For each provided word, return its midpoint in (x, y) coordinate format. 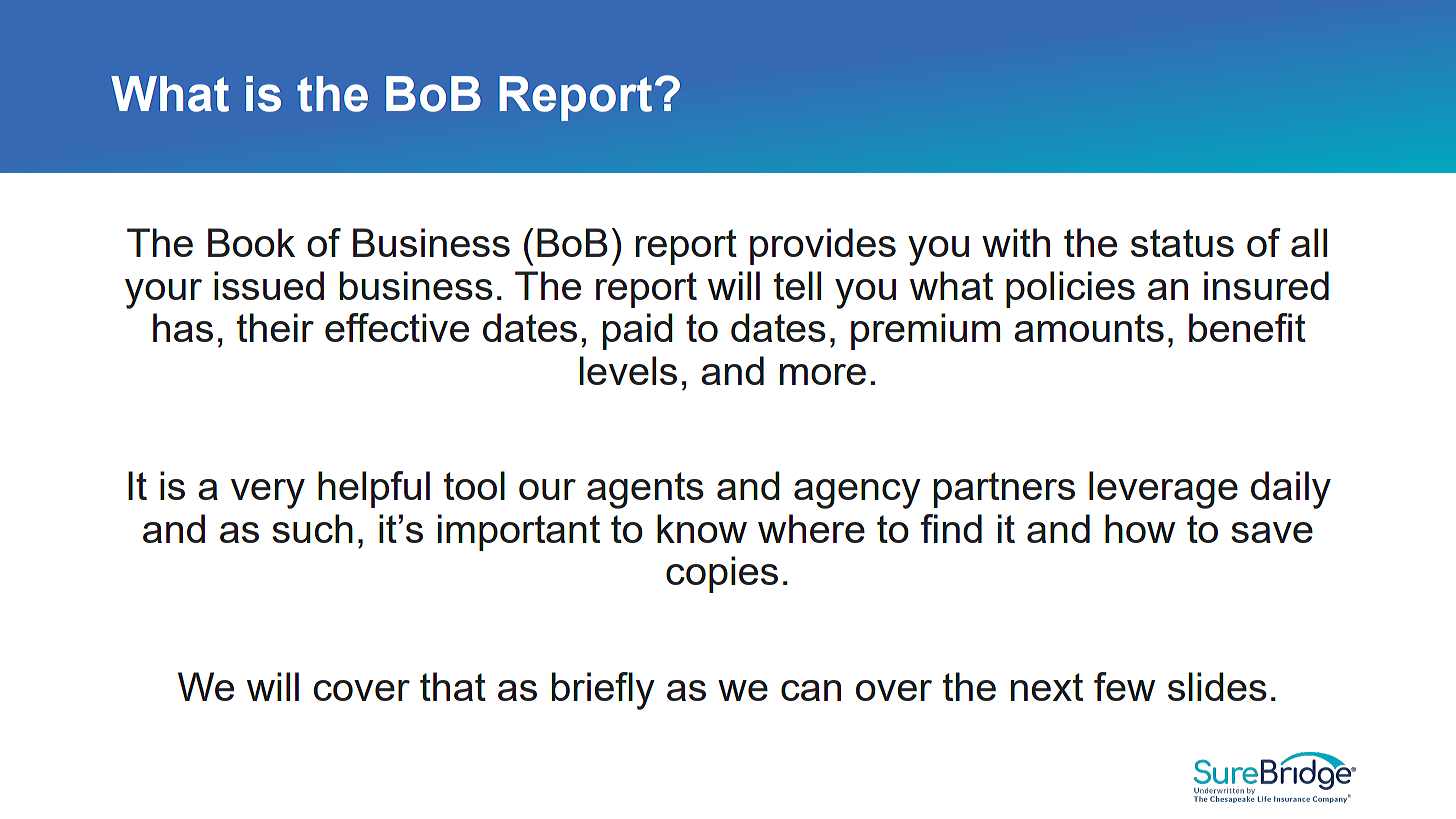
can (811, 690)
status (1182, 243)
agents (645, 490)
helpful (374, 489)
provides (823, 246)
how (1140, 528)
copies (722, 574)
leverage (1163, 490)
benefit (1247, 327)
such (312, 528)
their (275, 327)
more (823, 374)
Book (251, 242)
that (453, 686)
